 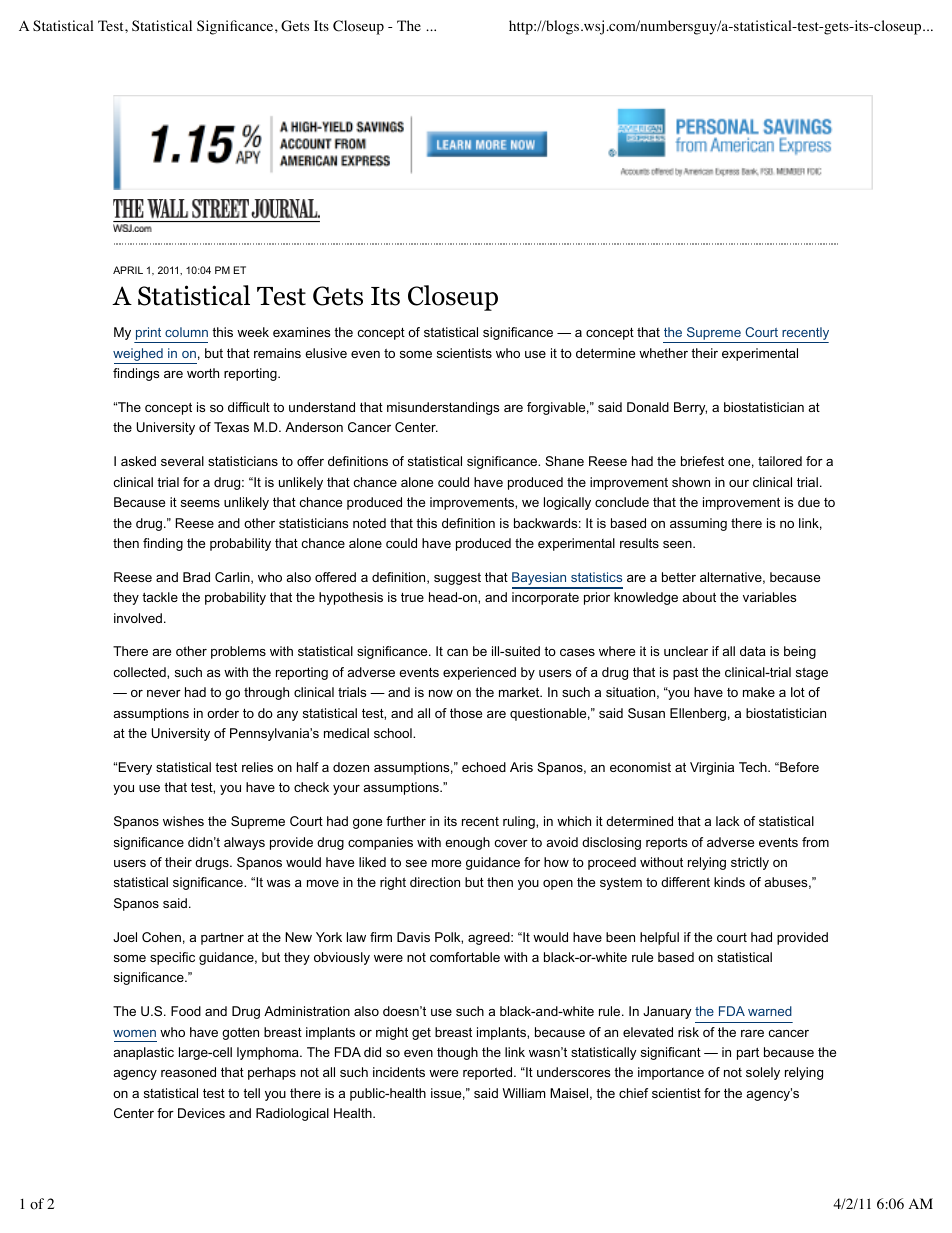 I want to click on column, so click(x=186, y=332).
